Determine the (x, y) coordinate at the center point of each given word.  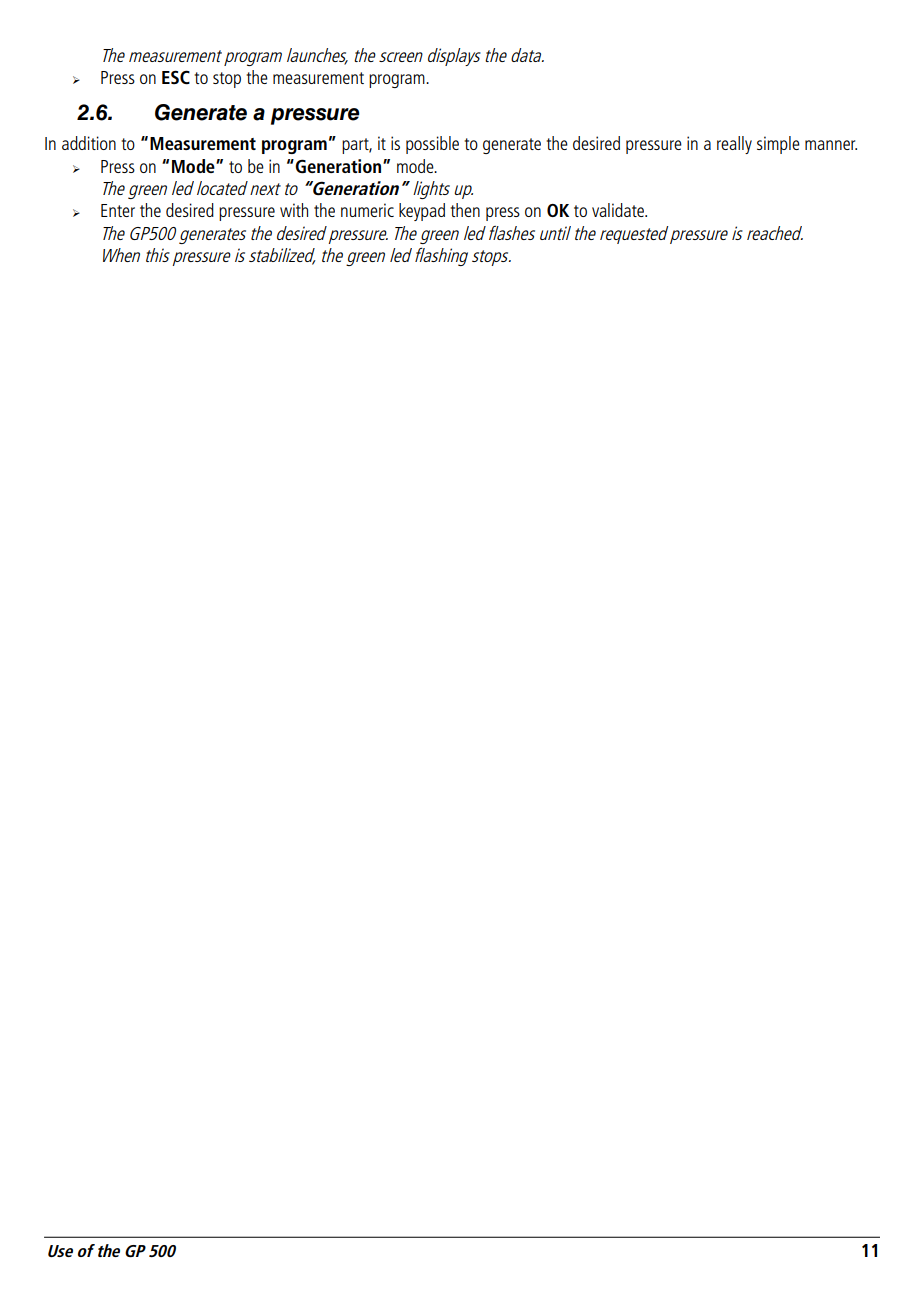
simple (778, 145)
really (734, 145)
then (465, 210)
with (294, 210)
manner (831, 145)
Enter (118, 210)
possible (432, 145)
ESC (176, 77)
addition (89, 143)
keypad (422, 212)
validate (619, 210)
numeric (367, 210)
